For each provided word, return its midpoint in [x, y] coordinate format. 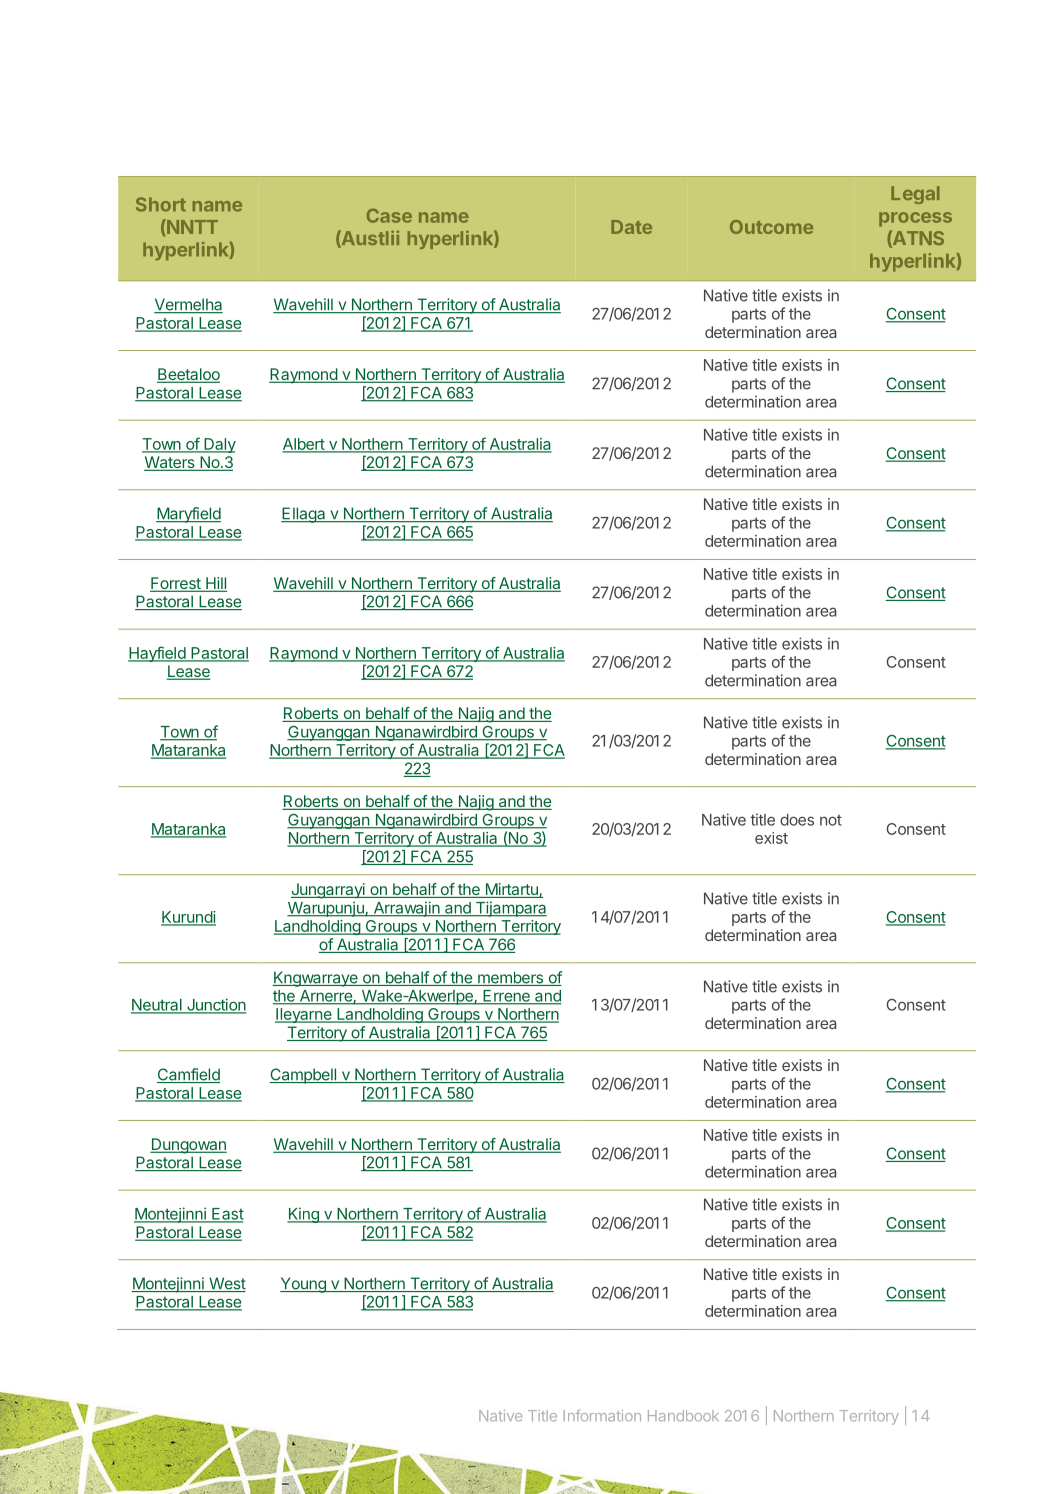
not [831, 820]
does [797, 820]
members [510, 978]
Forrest [176, 584]
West [226, 1284]
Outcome [771, 227]
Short [161, 204]
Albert [304, 445]
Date [631, 227]
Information [602, 1416]
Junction [215, 1005]
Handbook [683, 1416]
